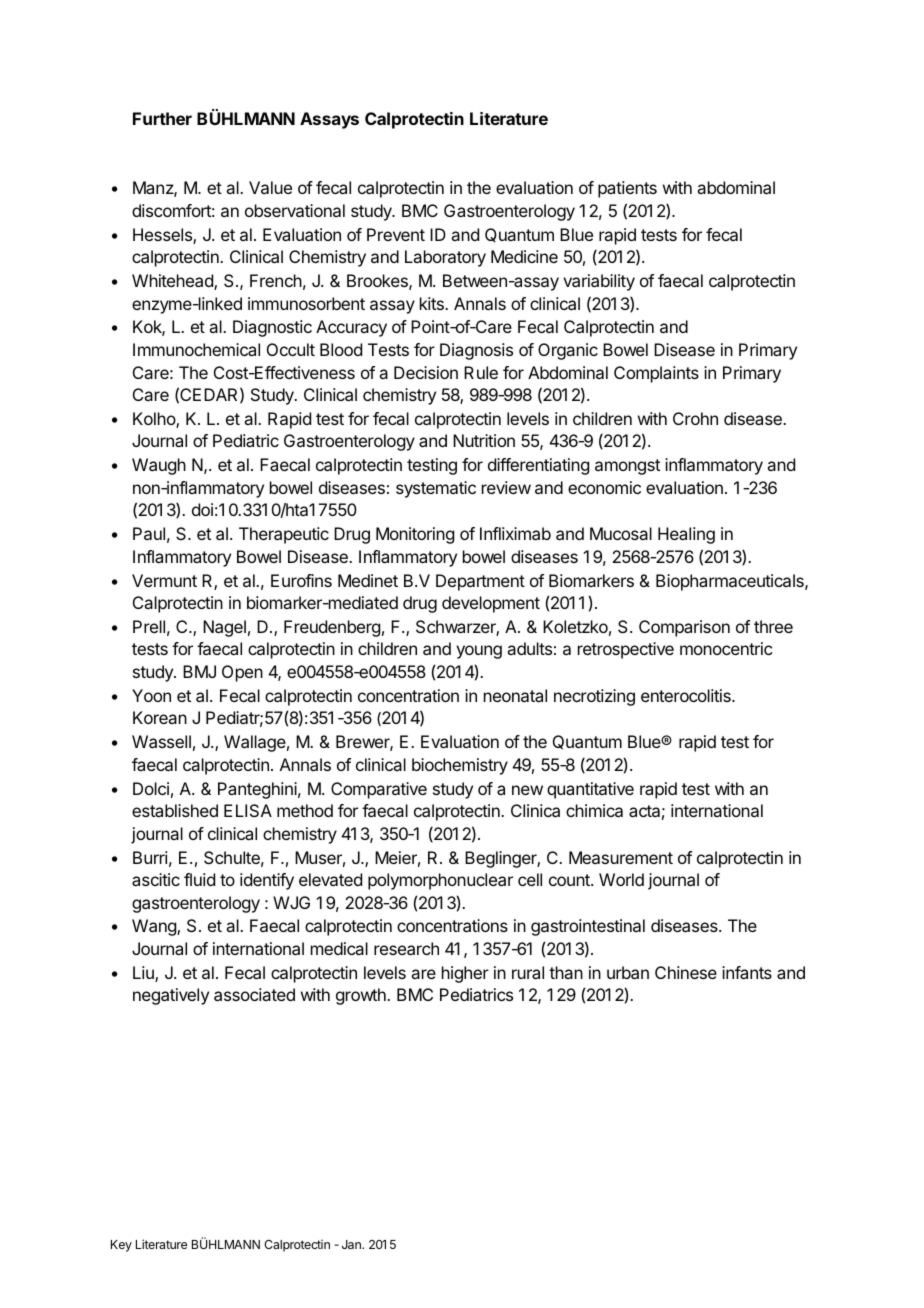 This screenshot has height=1308, width=924. Describe the element at coordinates (396, 234) in the screenshot. I see `Prevent` at that location.
